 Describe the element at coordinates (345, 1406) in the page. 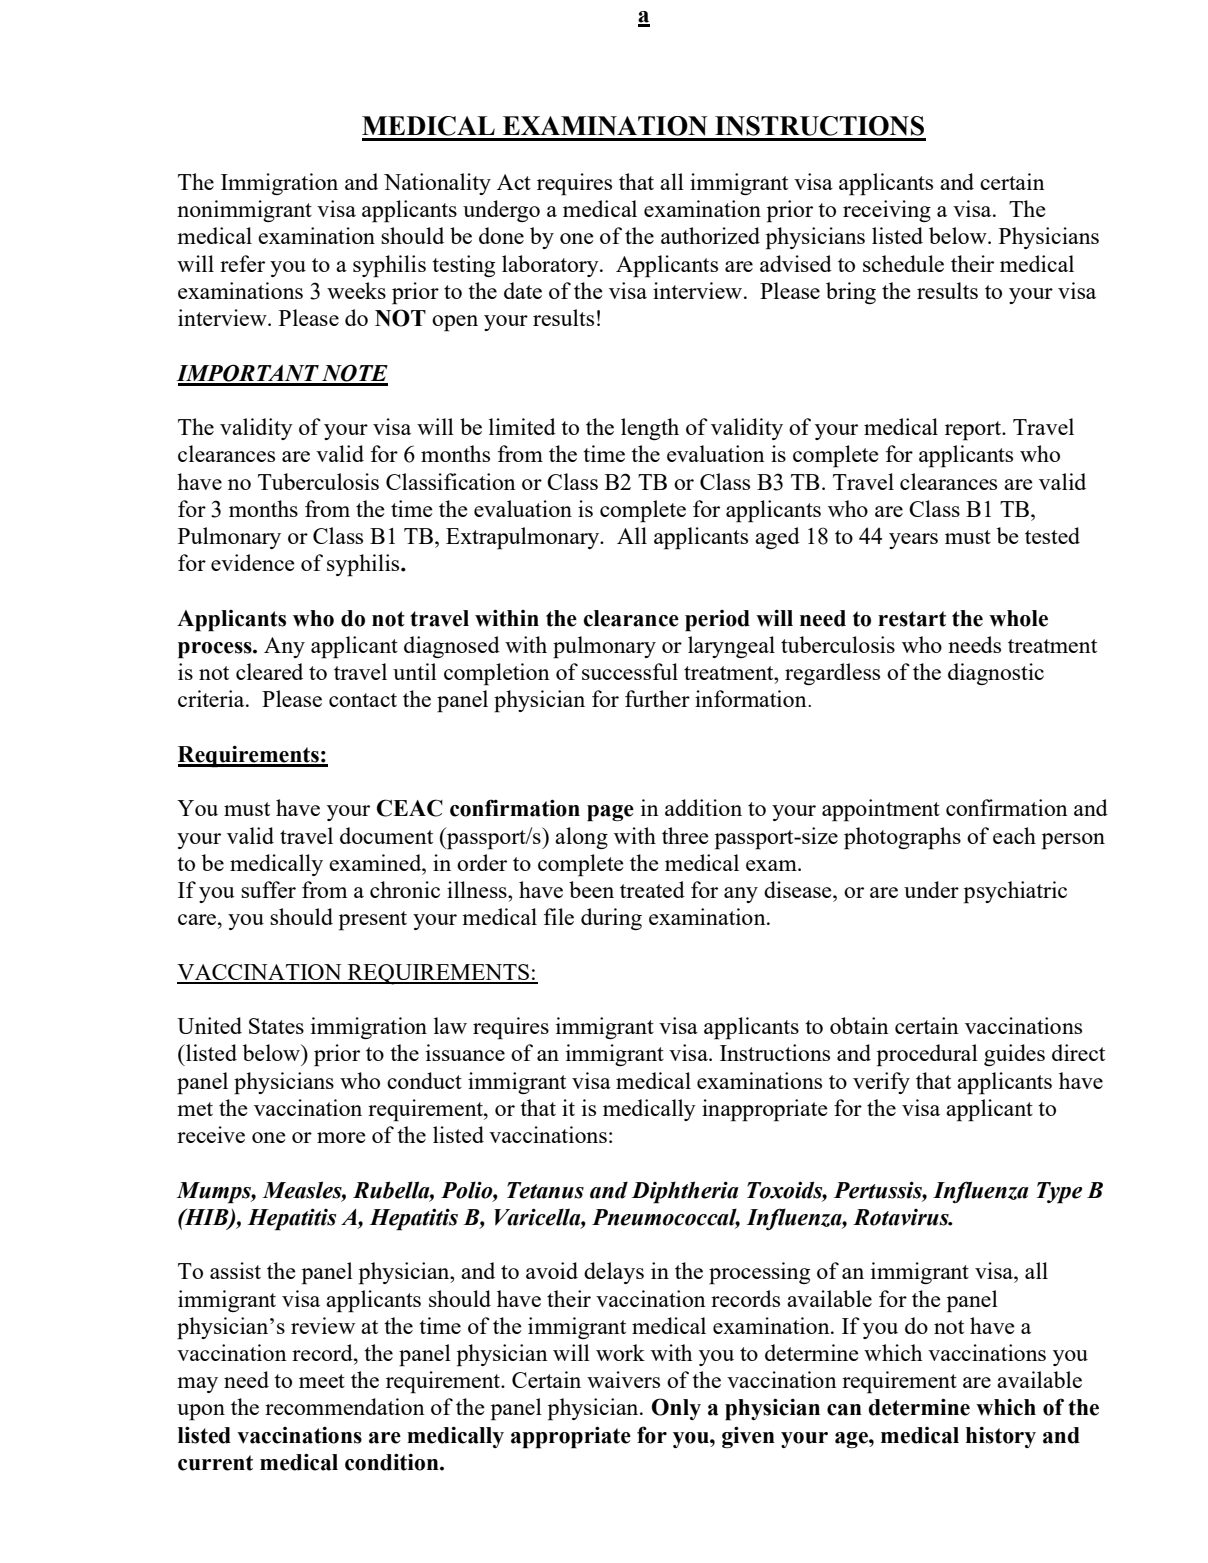

I see `recommendation` at that location.
